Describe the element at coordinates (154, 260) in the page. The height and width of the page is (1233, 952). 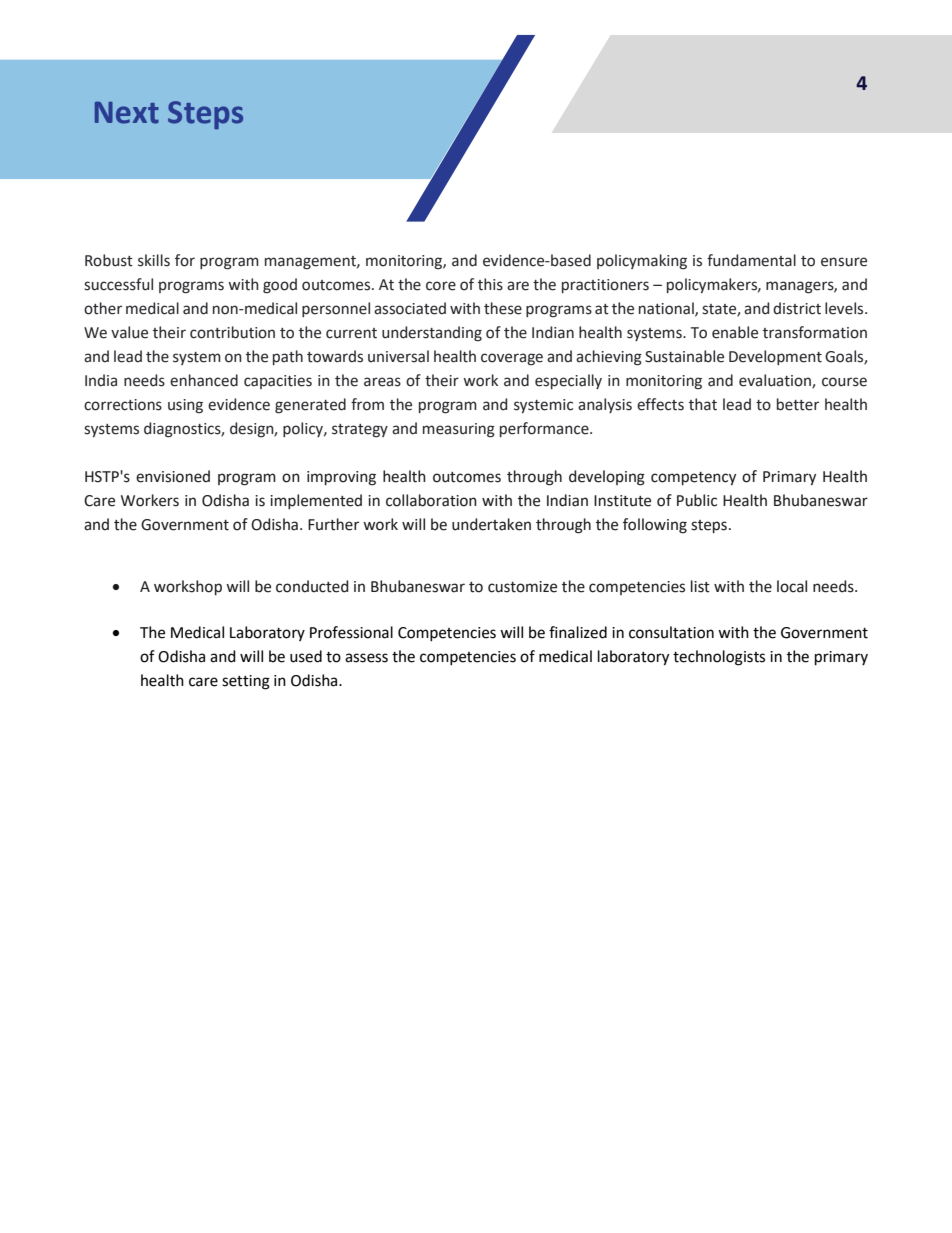
I see `skills` at that location.
